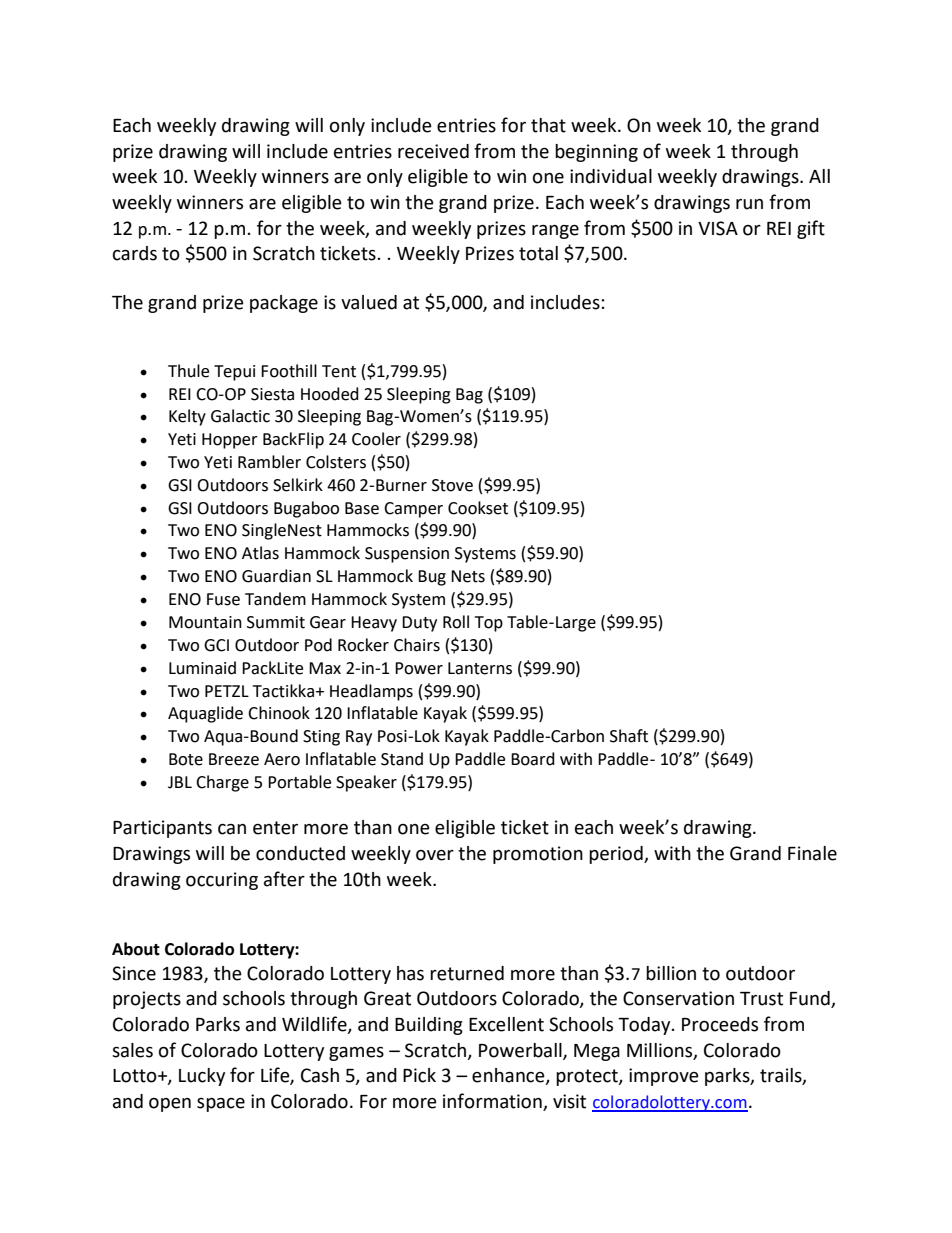 This screenshot has width=952, height=1233. Describe the element at coordinates (452, 485) in the screenshot. I see `Stove` at that location.
